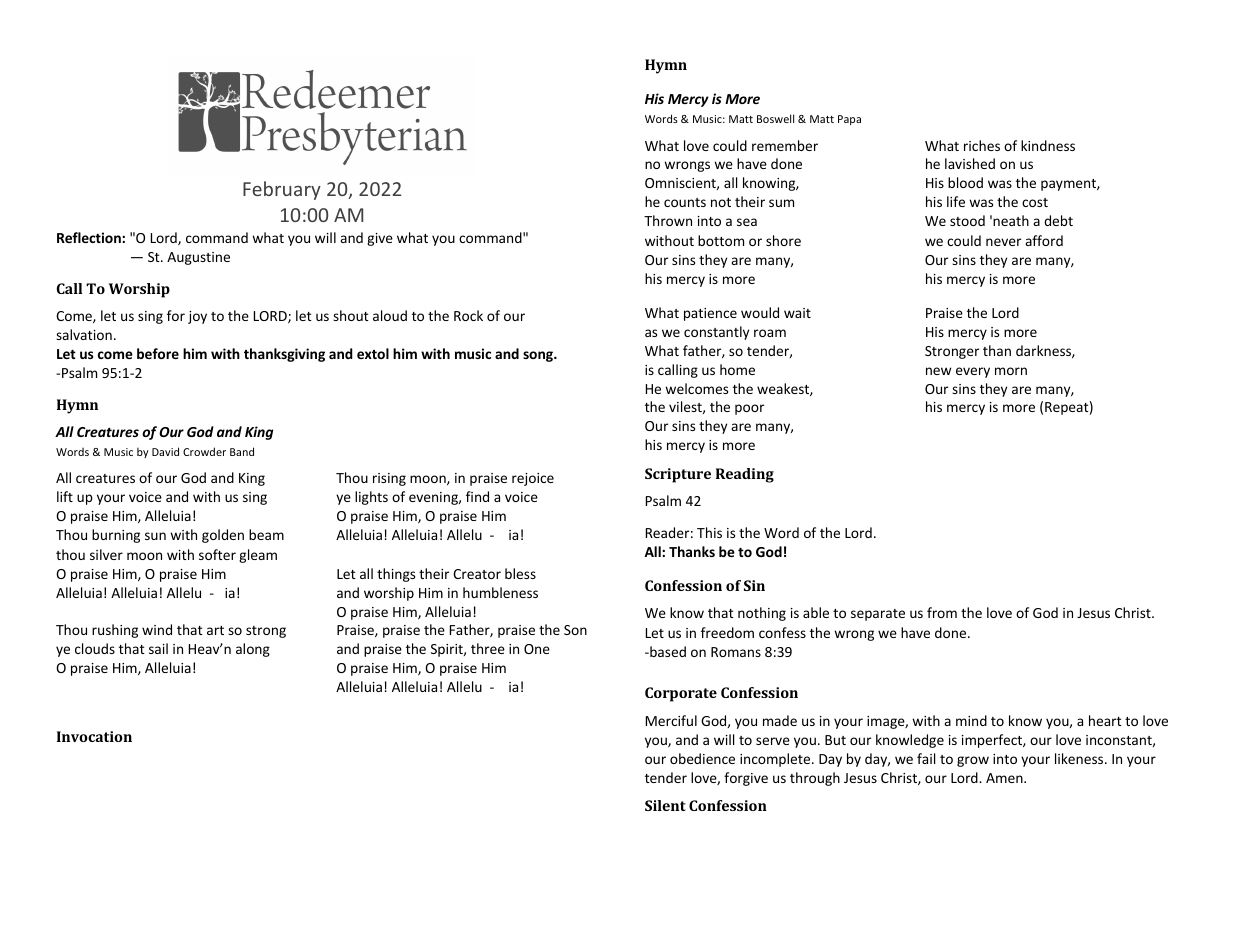 The height and width of the document is (952, 1233). What do you see at coordinates (282, 190) in the document?
I see `February` at bounding box center [282, 190].
